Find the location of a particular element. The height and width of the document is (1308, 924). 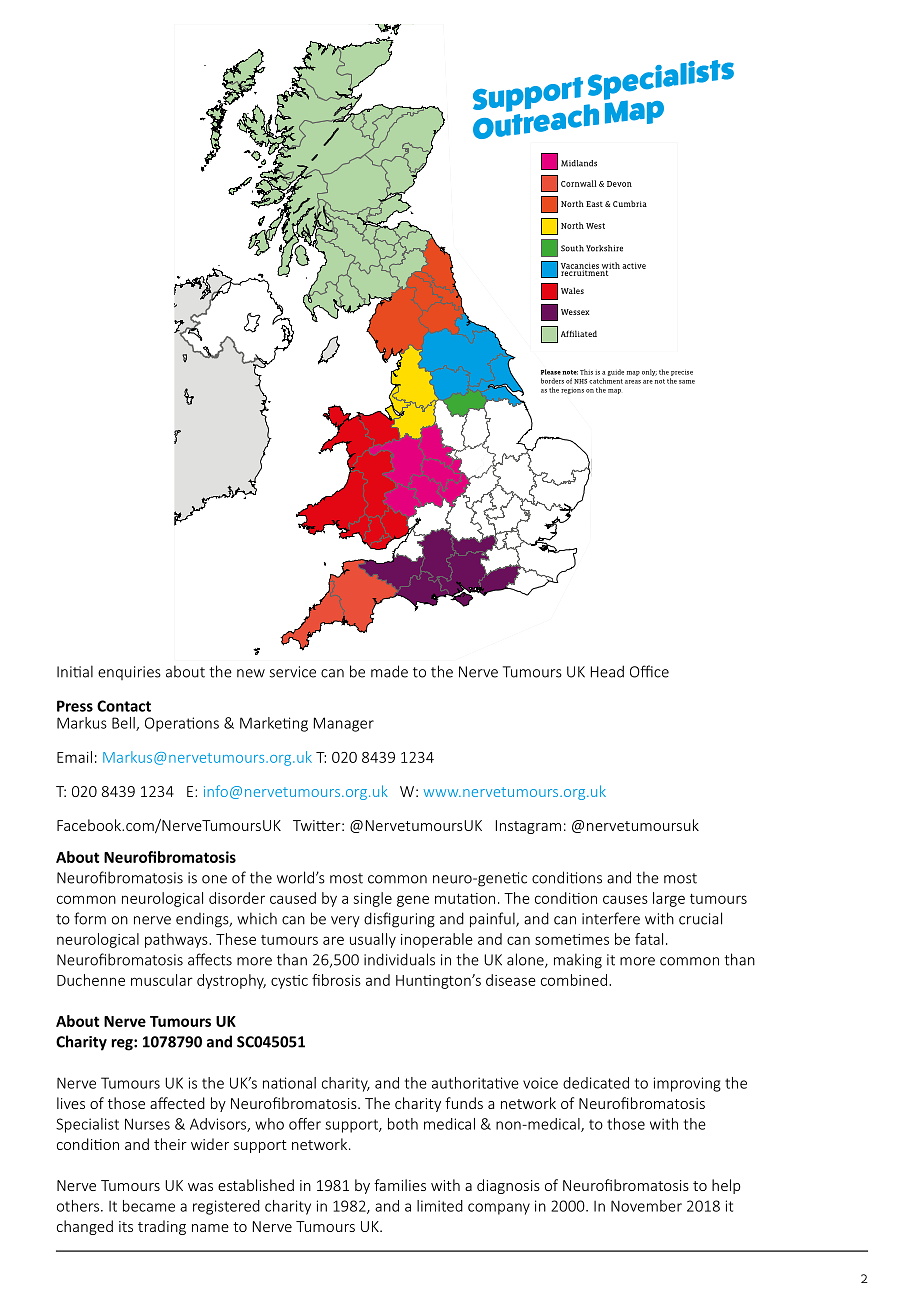

Please is located at coordinates (551, 372).
